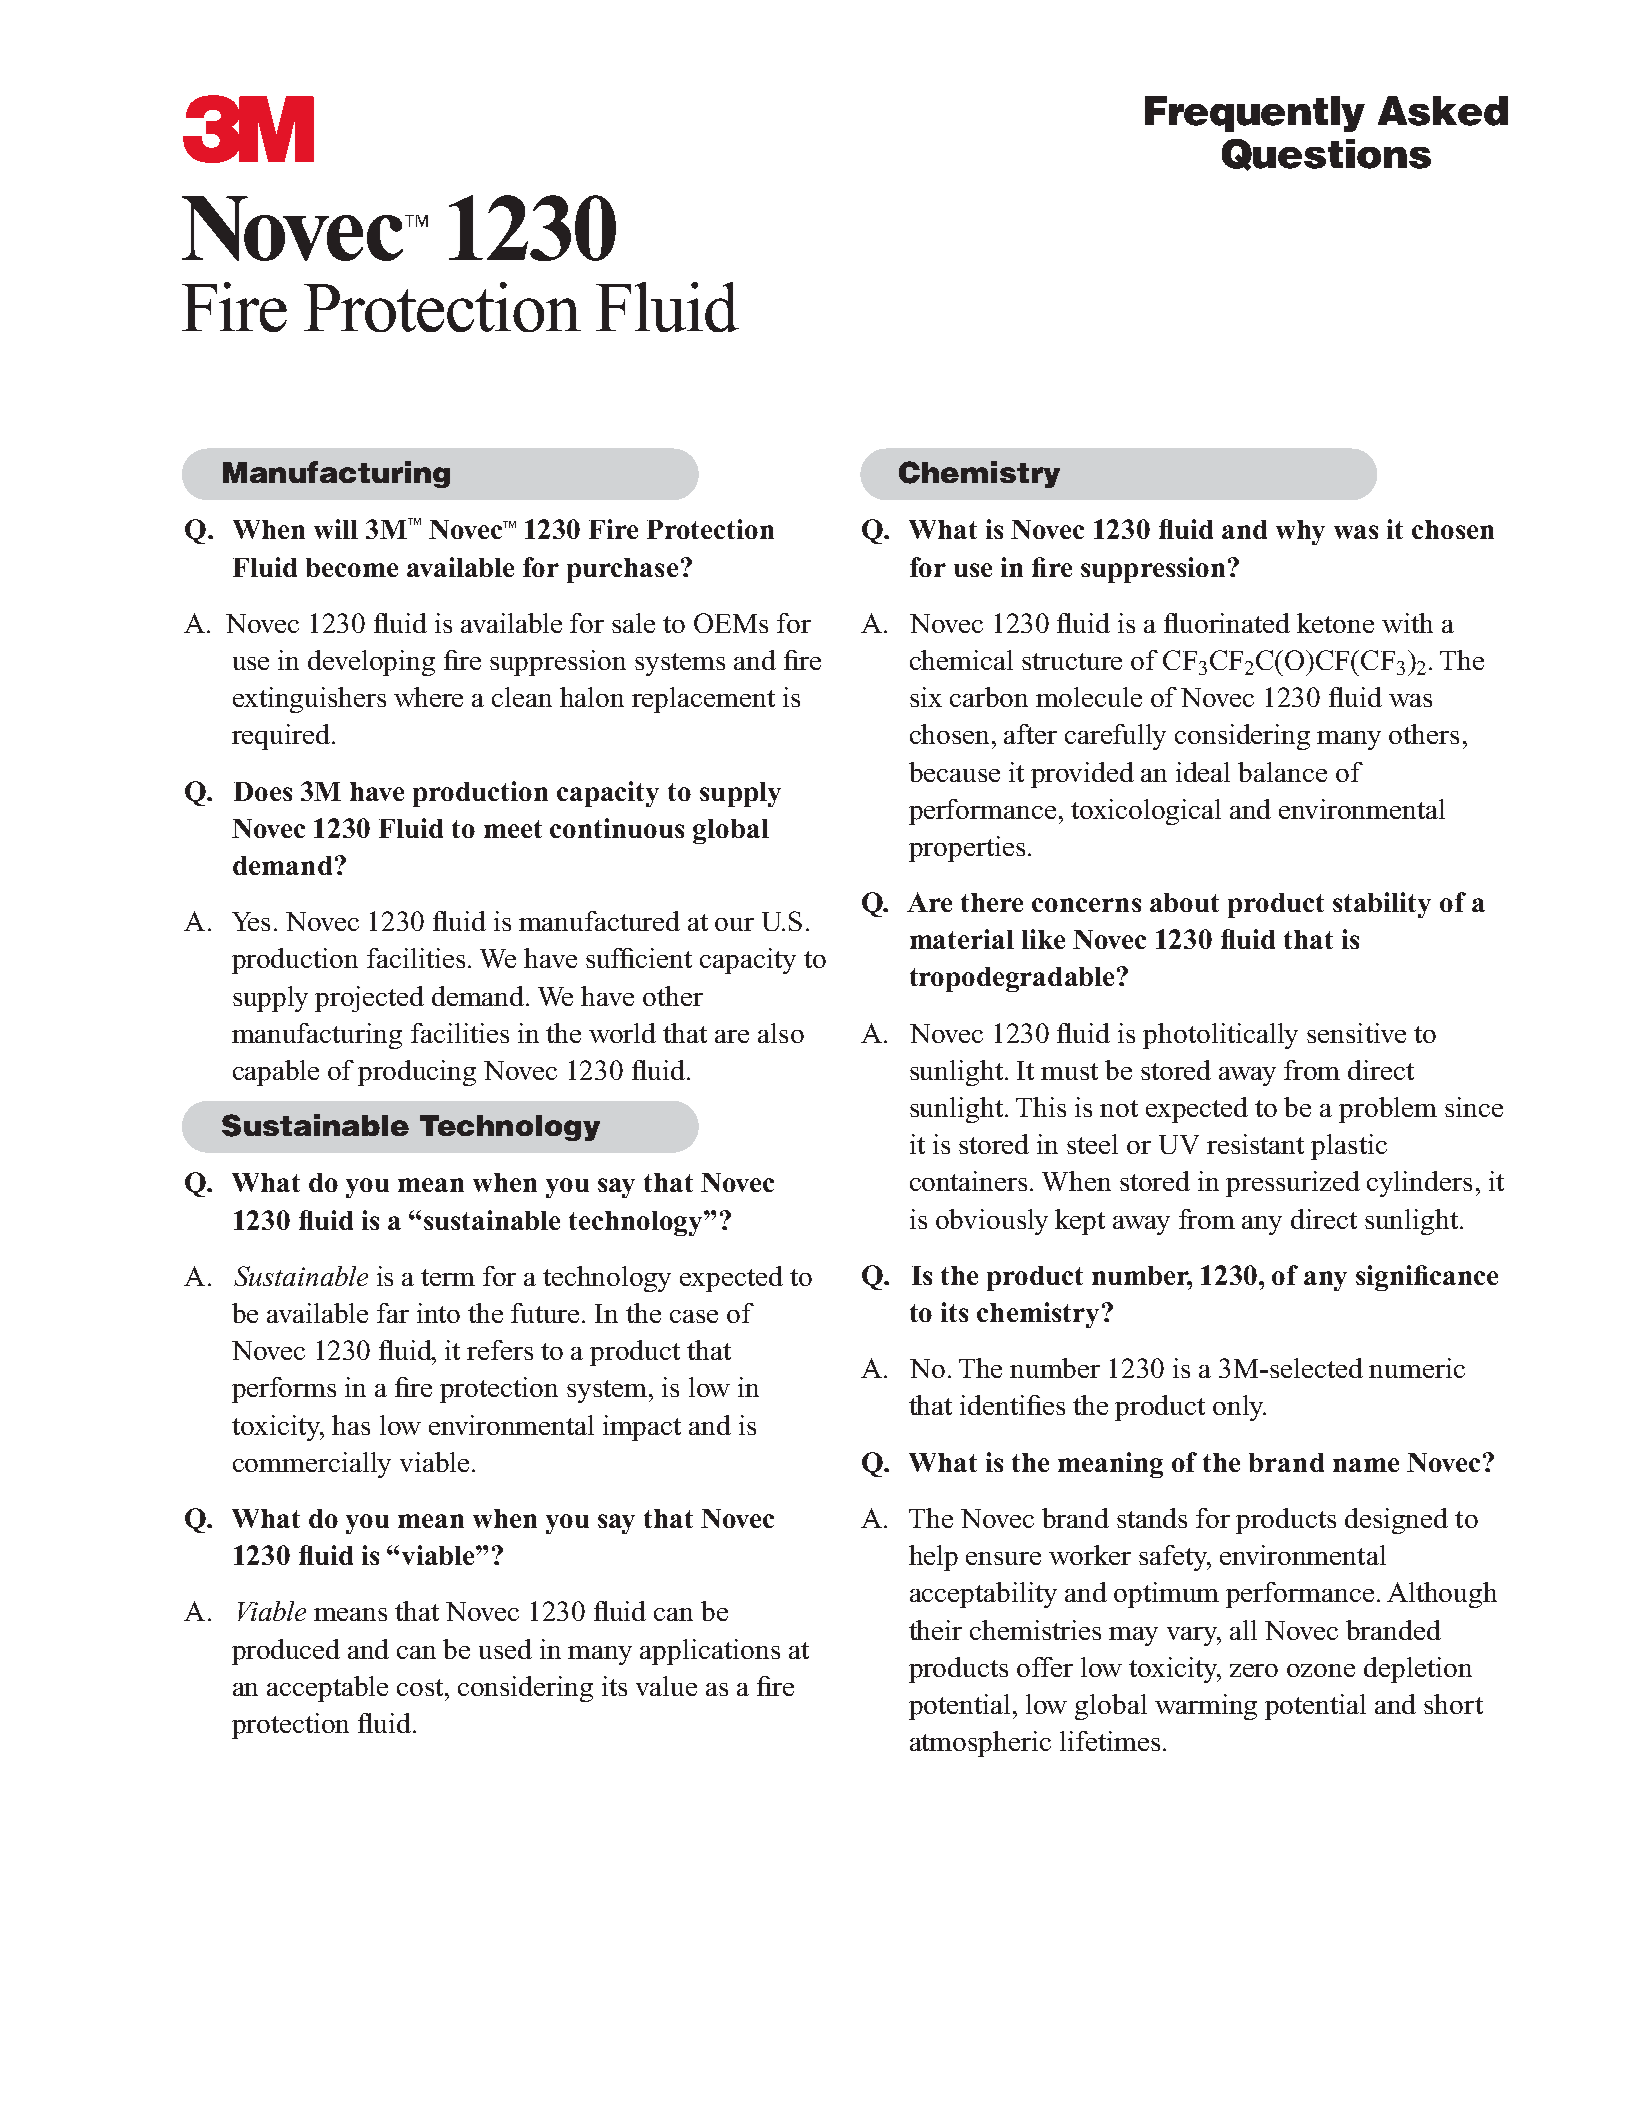 Image resolution: width=1625 pixels, height=2103 pixels. Describe the element at coordinates (421, 1687) in the screenshot. I see `cost` at that location.
